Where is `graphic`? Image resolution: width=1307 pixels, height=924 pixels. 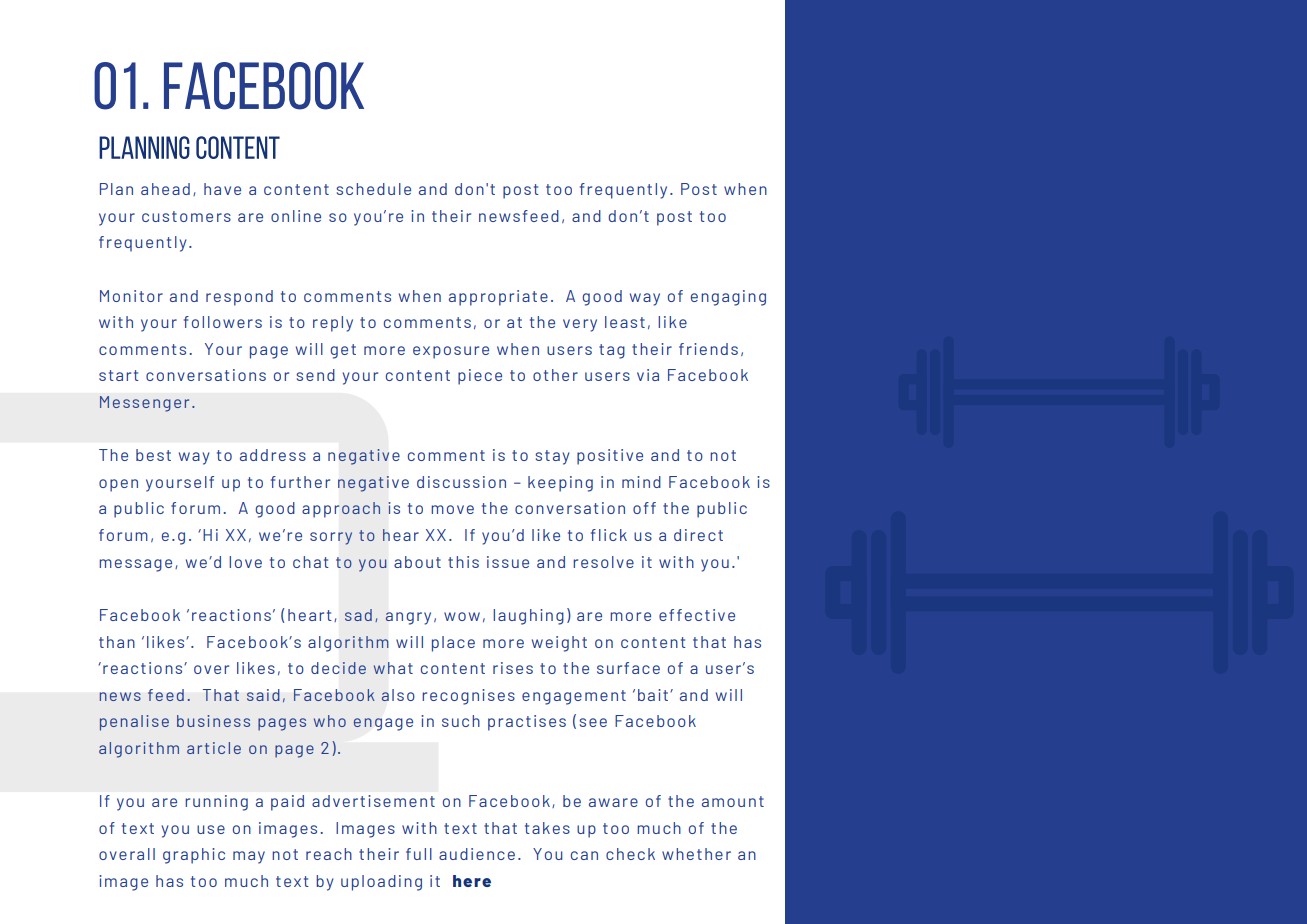
graphic is located at coordinates (194, 856).
